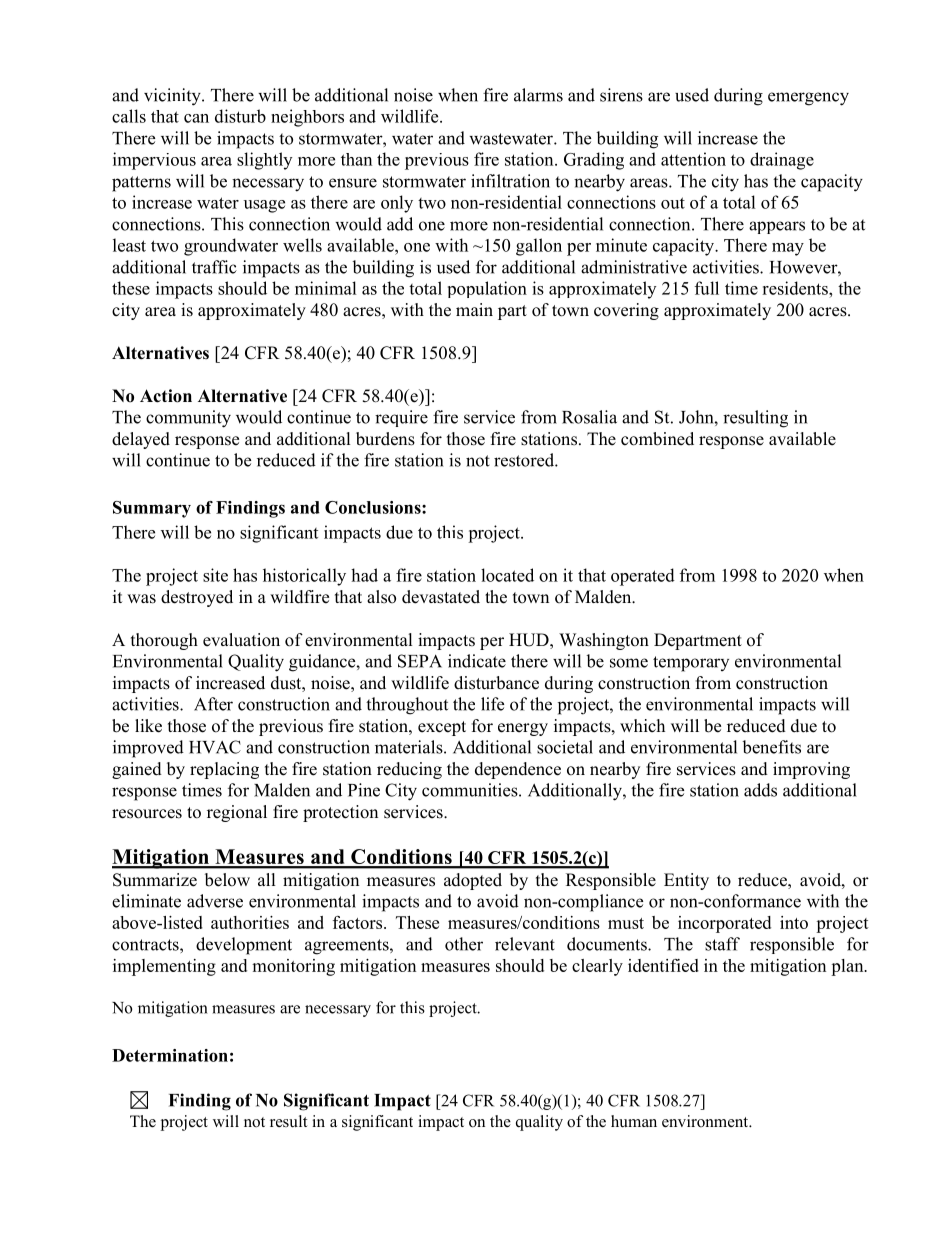 The image size is (952, 1233). Describe the element at coordinates (634, 1121) in the page. I see `human` at that location.
